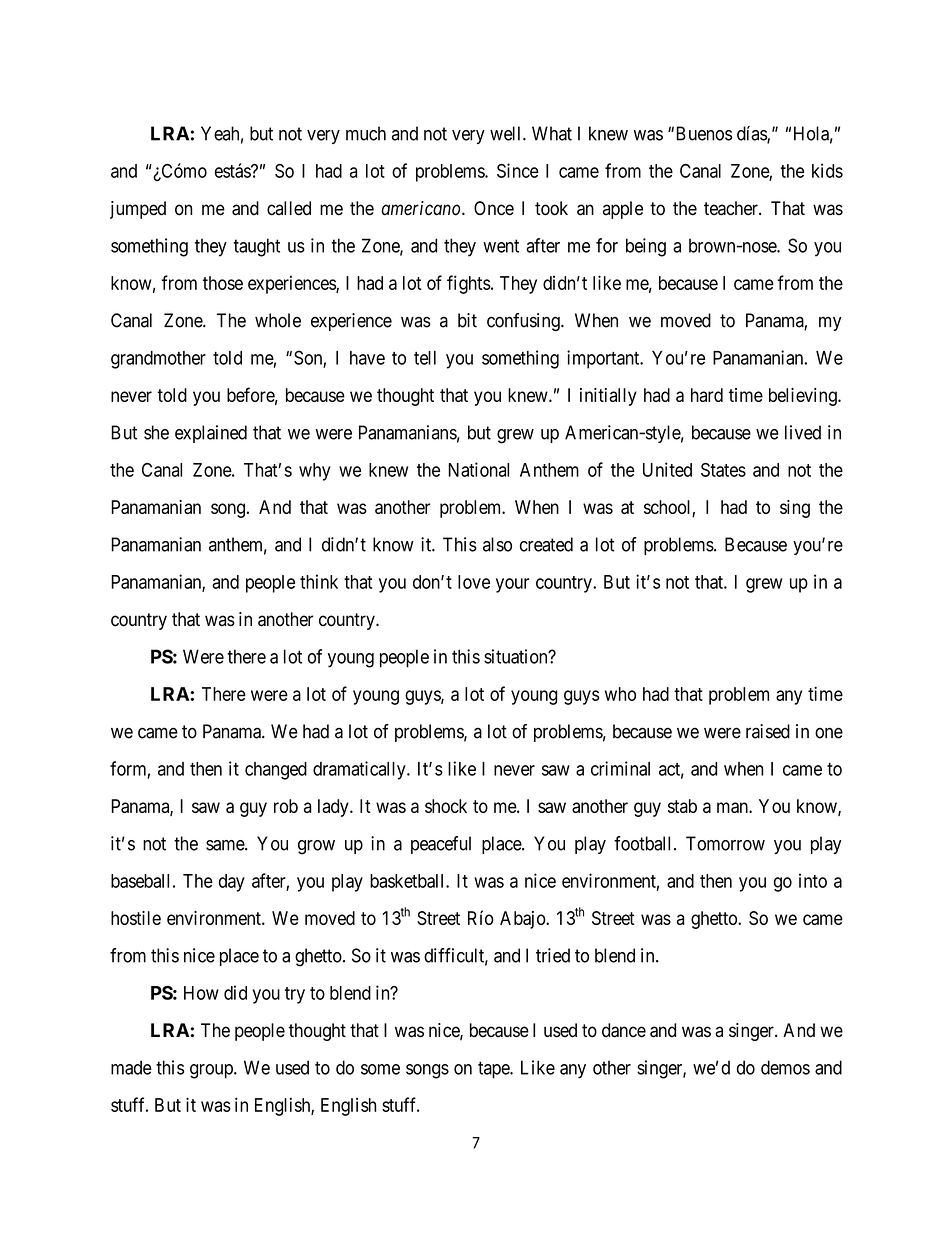 This screenshot has height=1233, width=952. Describe the element at coordinates (518, 170) in the screenshot. I see `Since` at that location.
